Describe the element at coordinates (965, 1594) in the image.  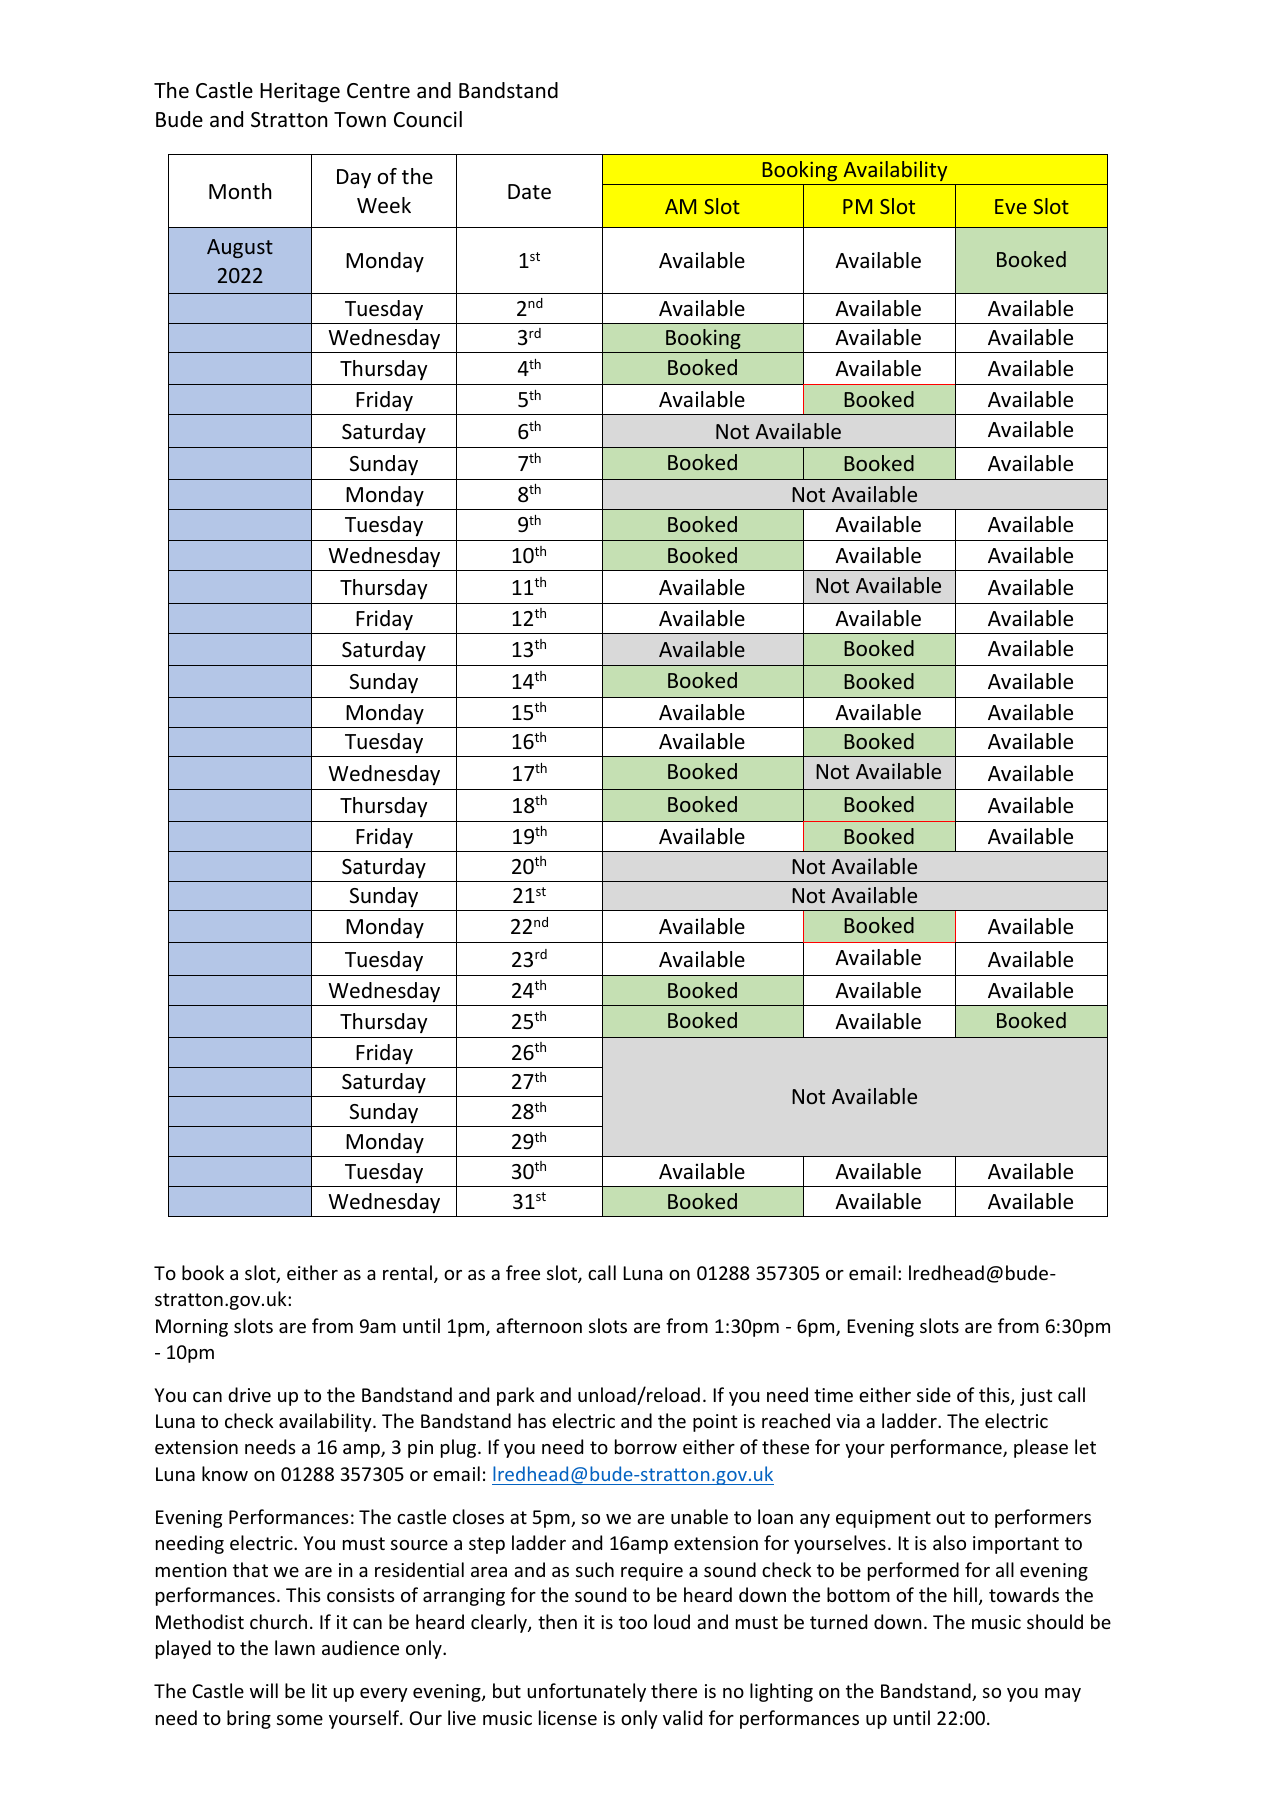
I see `hill` at that location.
